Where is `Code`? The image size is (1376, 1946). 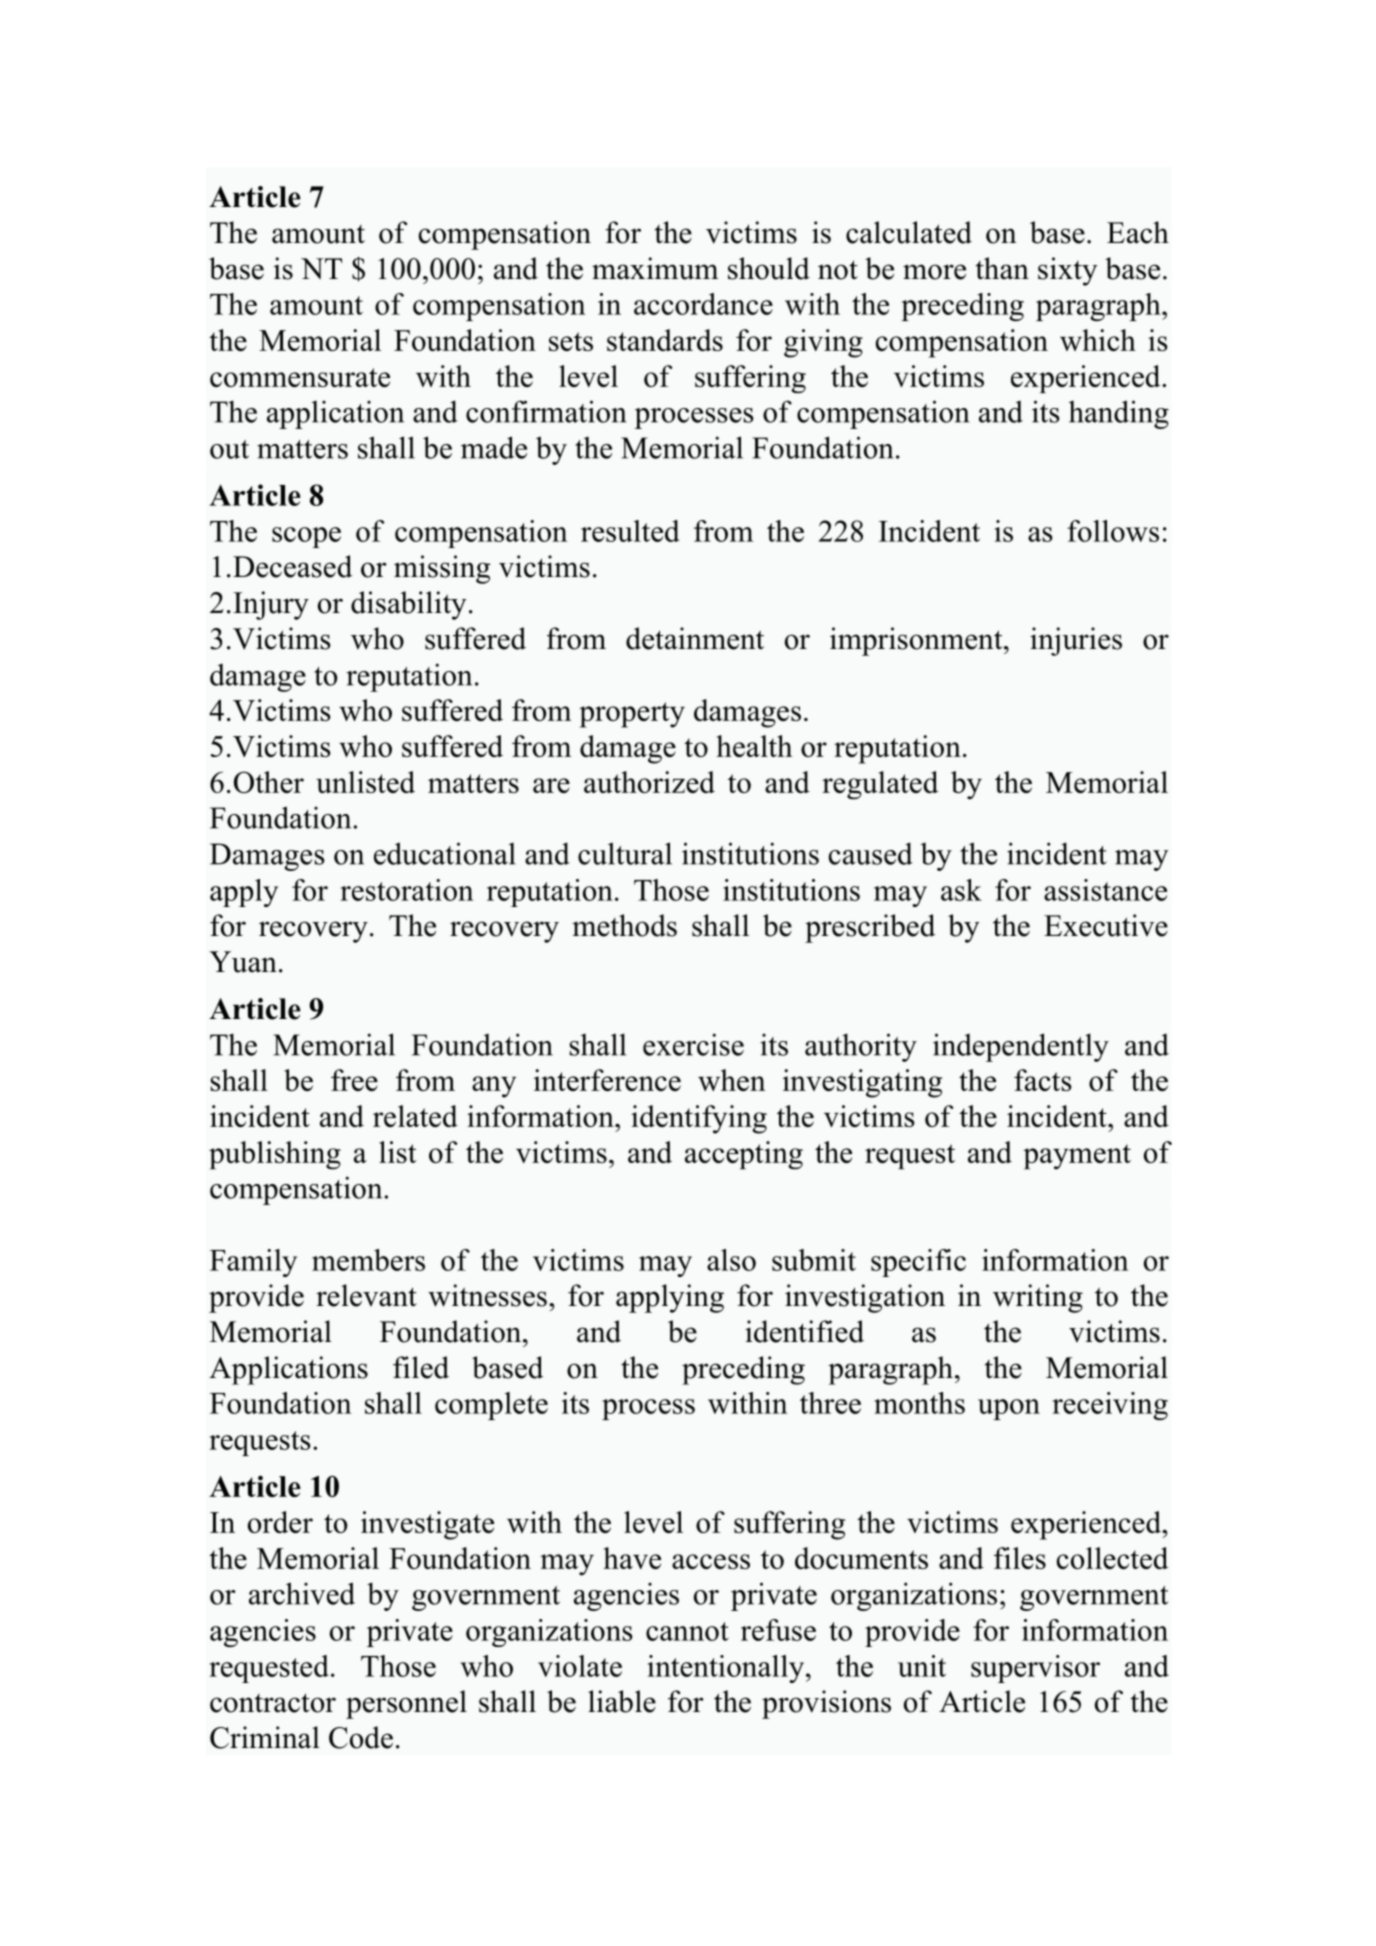
Code is located at coordinates (361, 1737).
